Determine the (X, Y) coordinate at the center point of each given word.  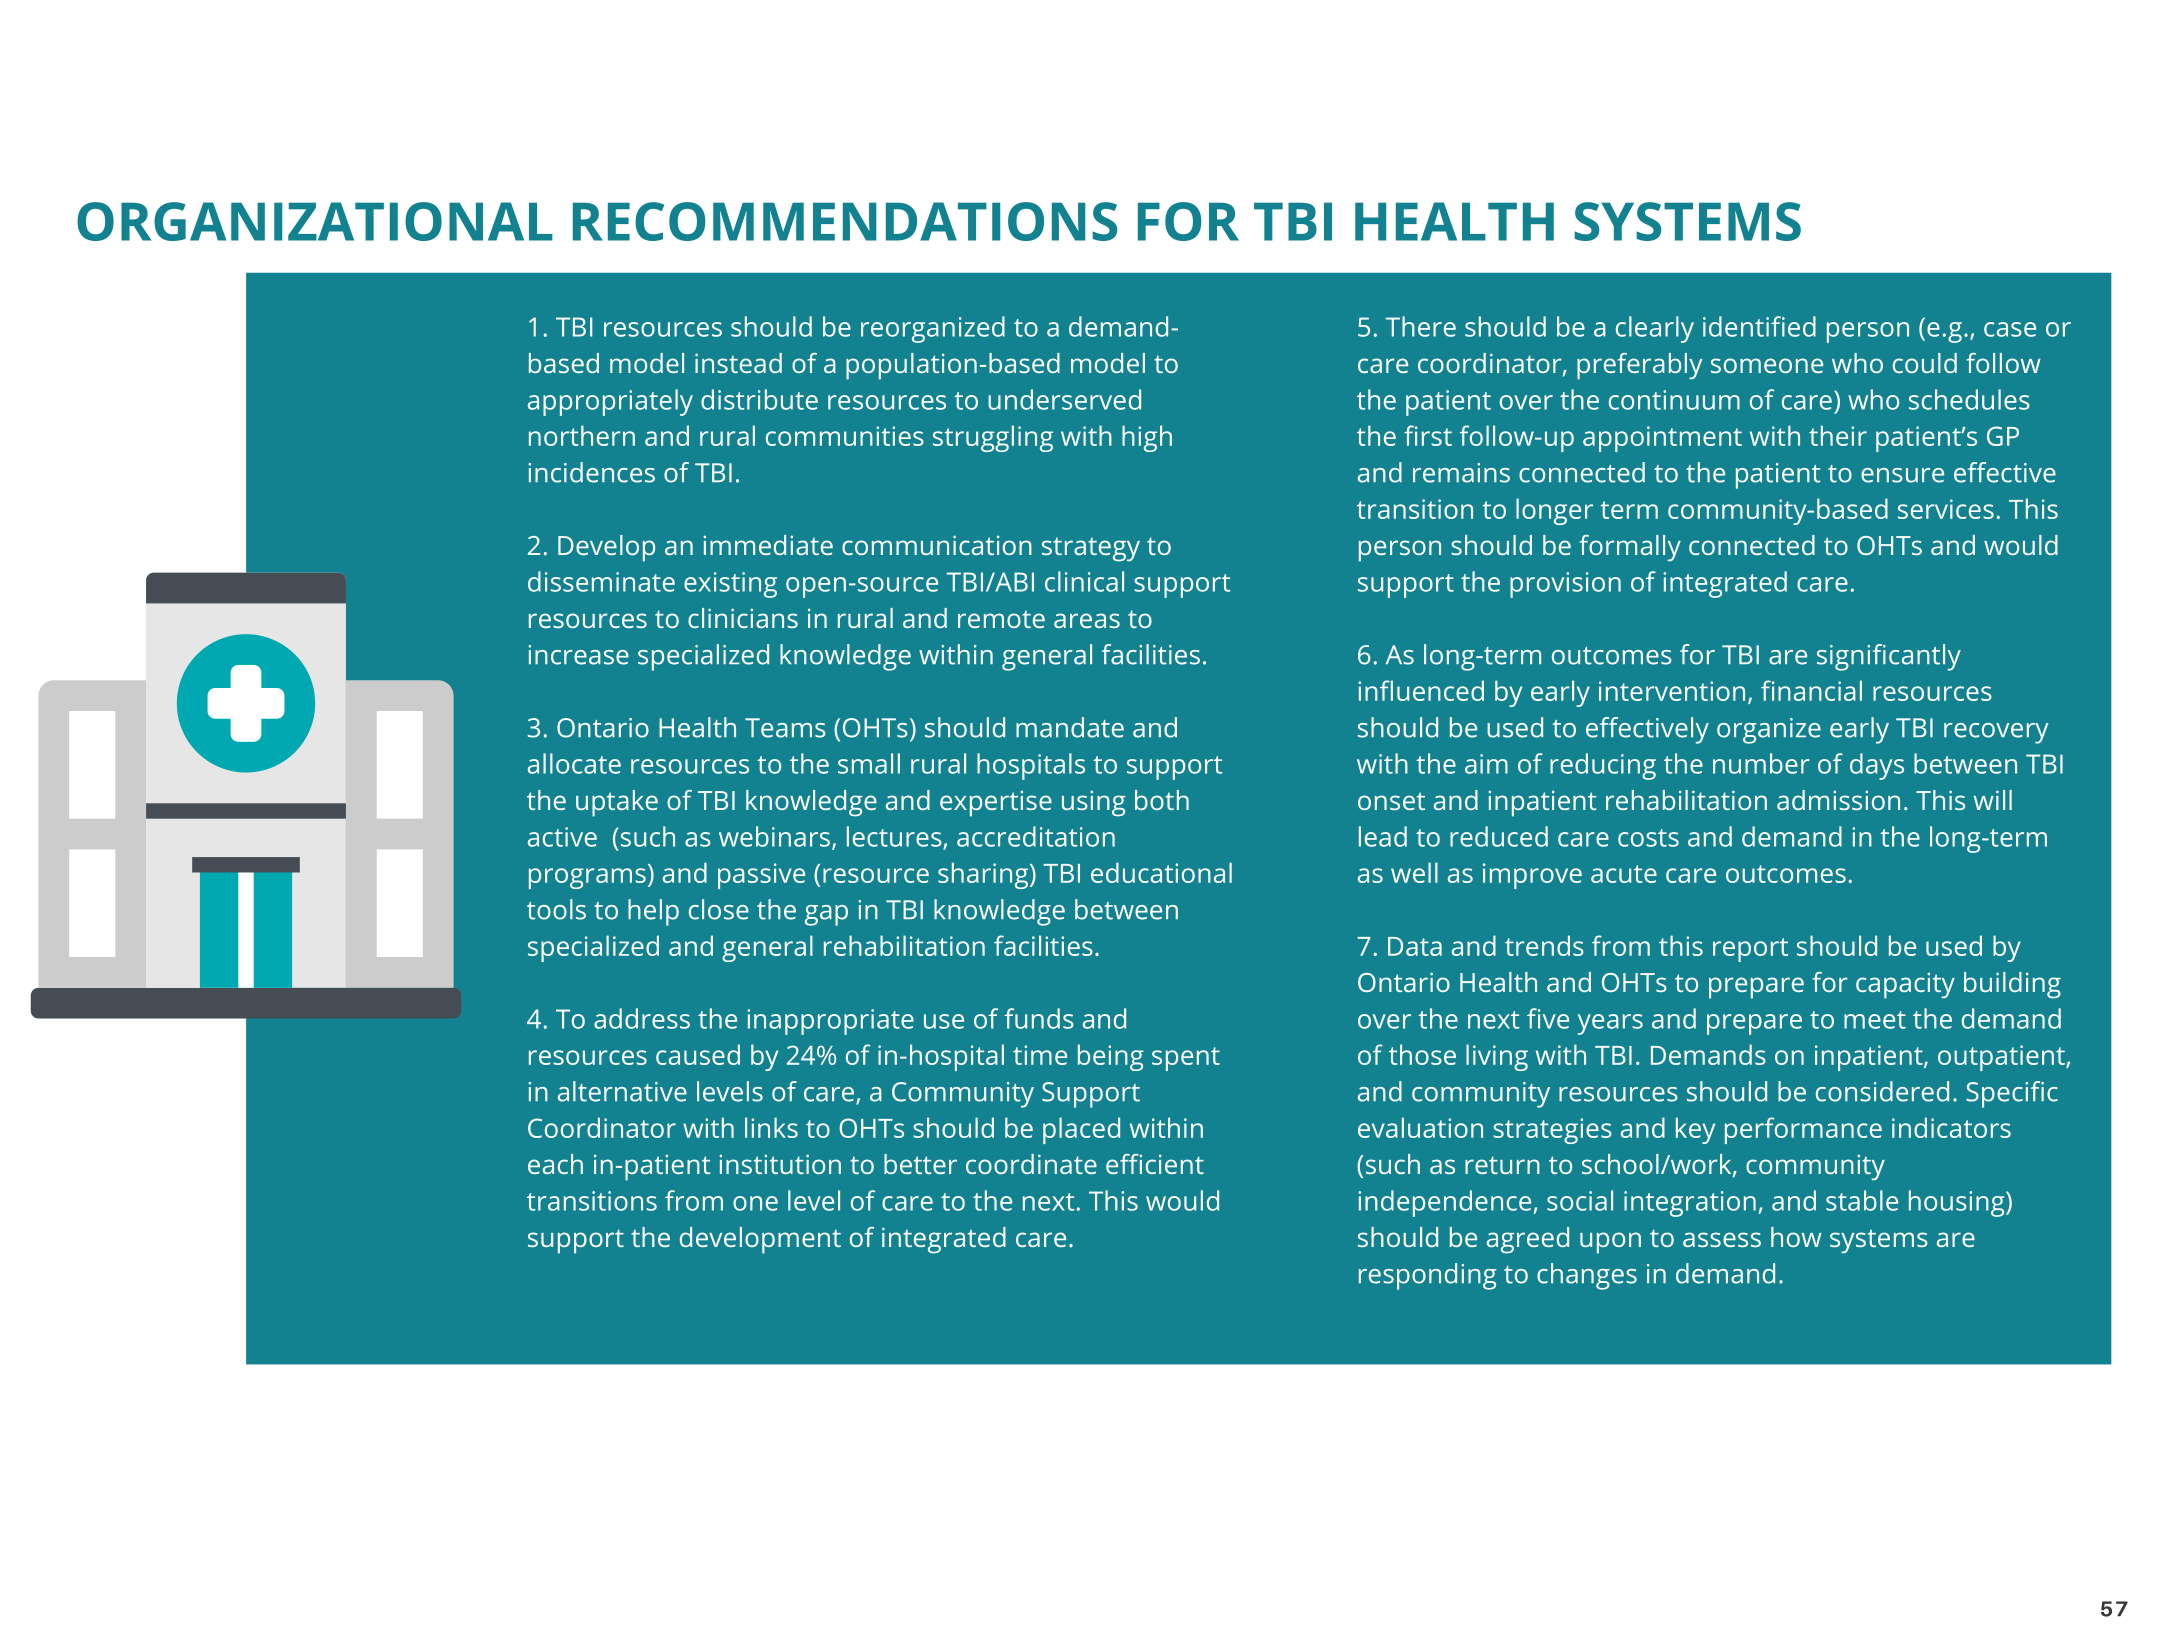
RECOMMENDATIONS (845, 221)
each (555, 1164)
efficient (1155, 1164)
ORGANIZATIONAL (315, 221)
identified (1759, 326)
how (1796, 1237)
